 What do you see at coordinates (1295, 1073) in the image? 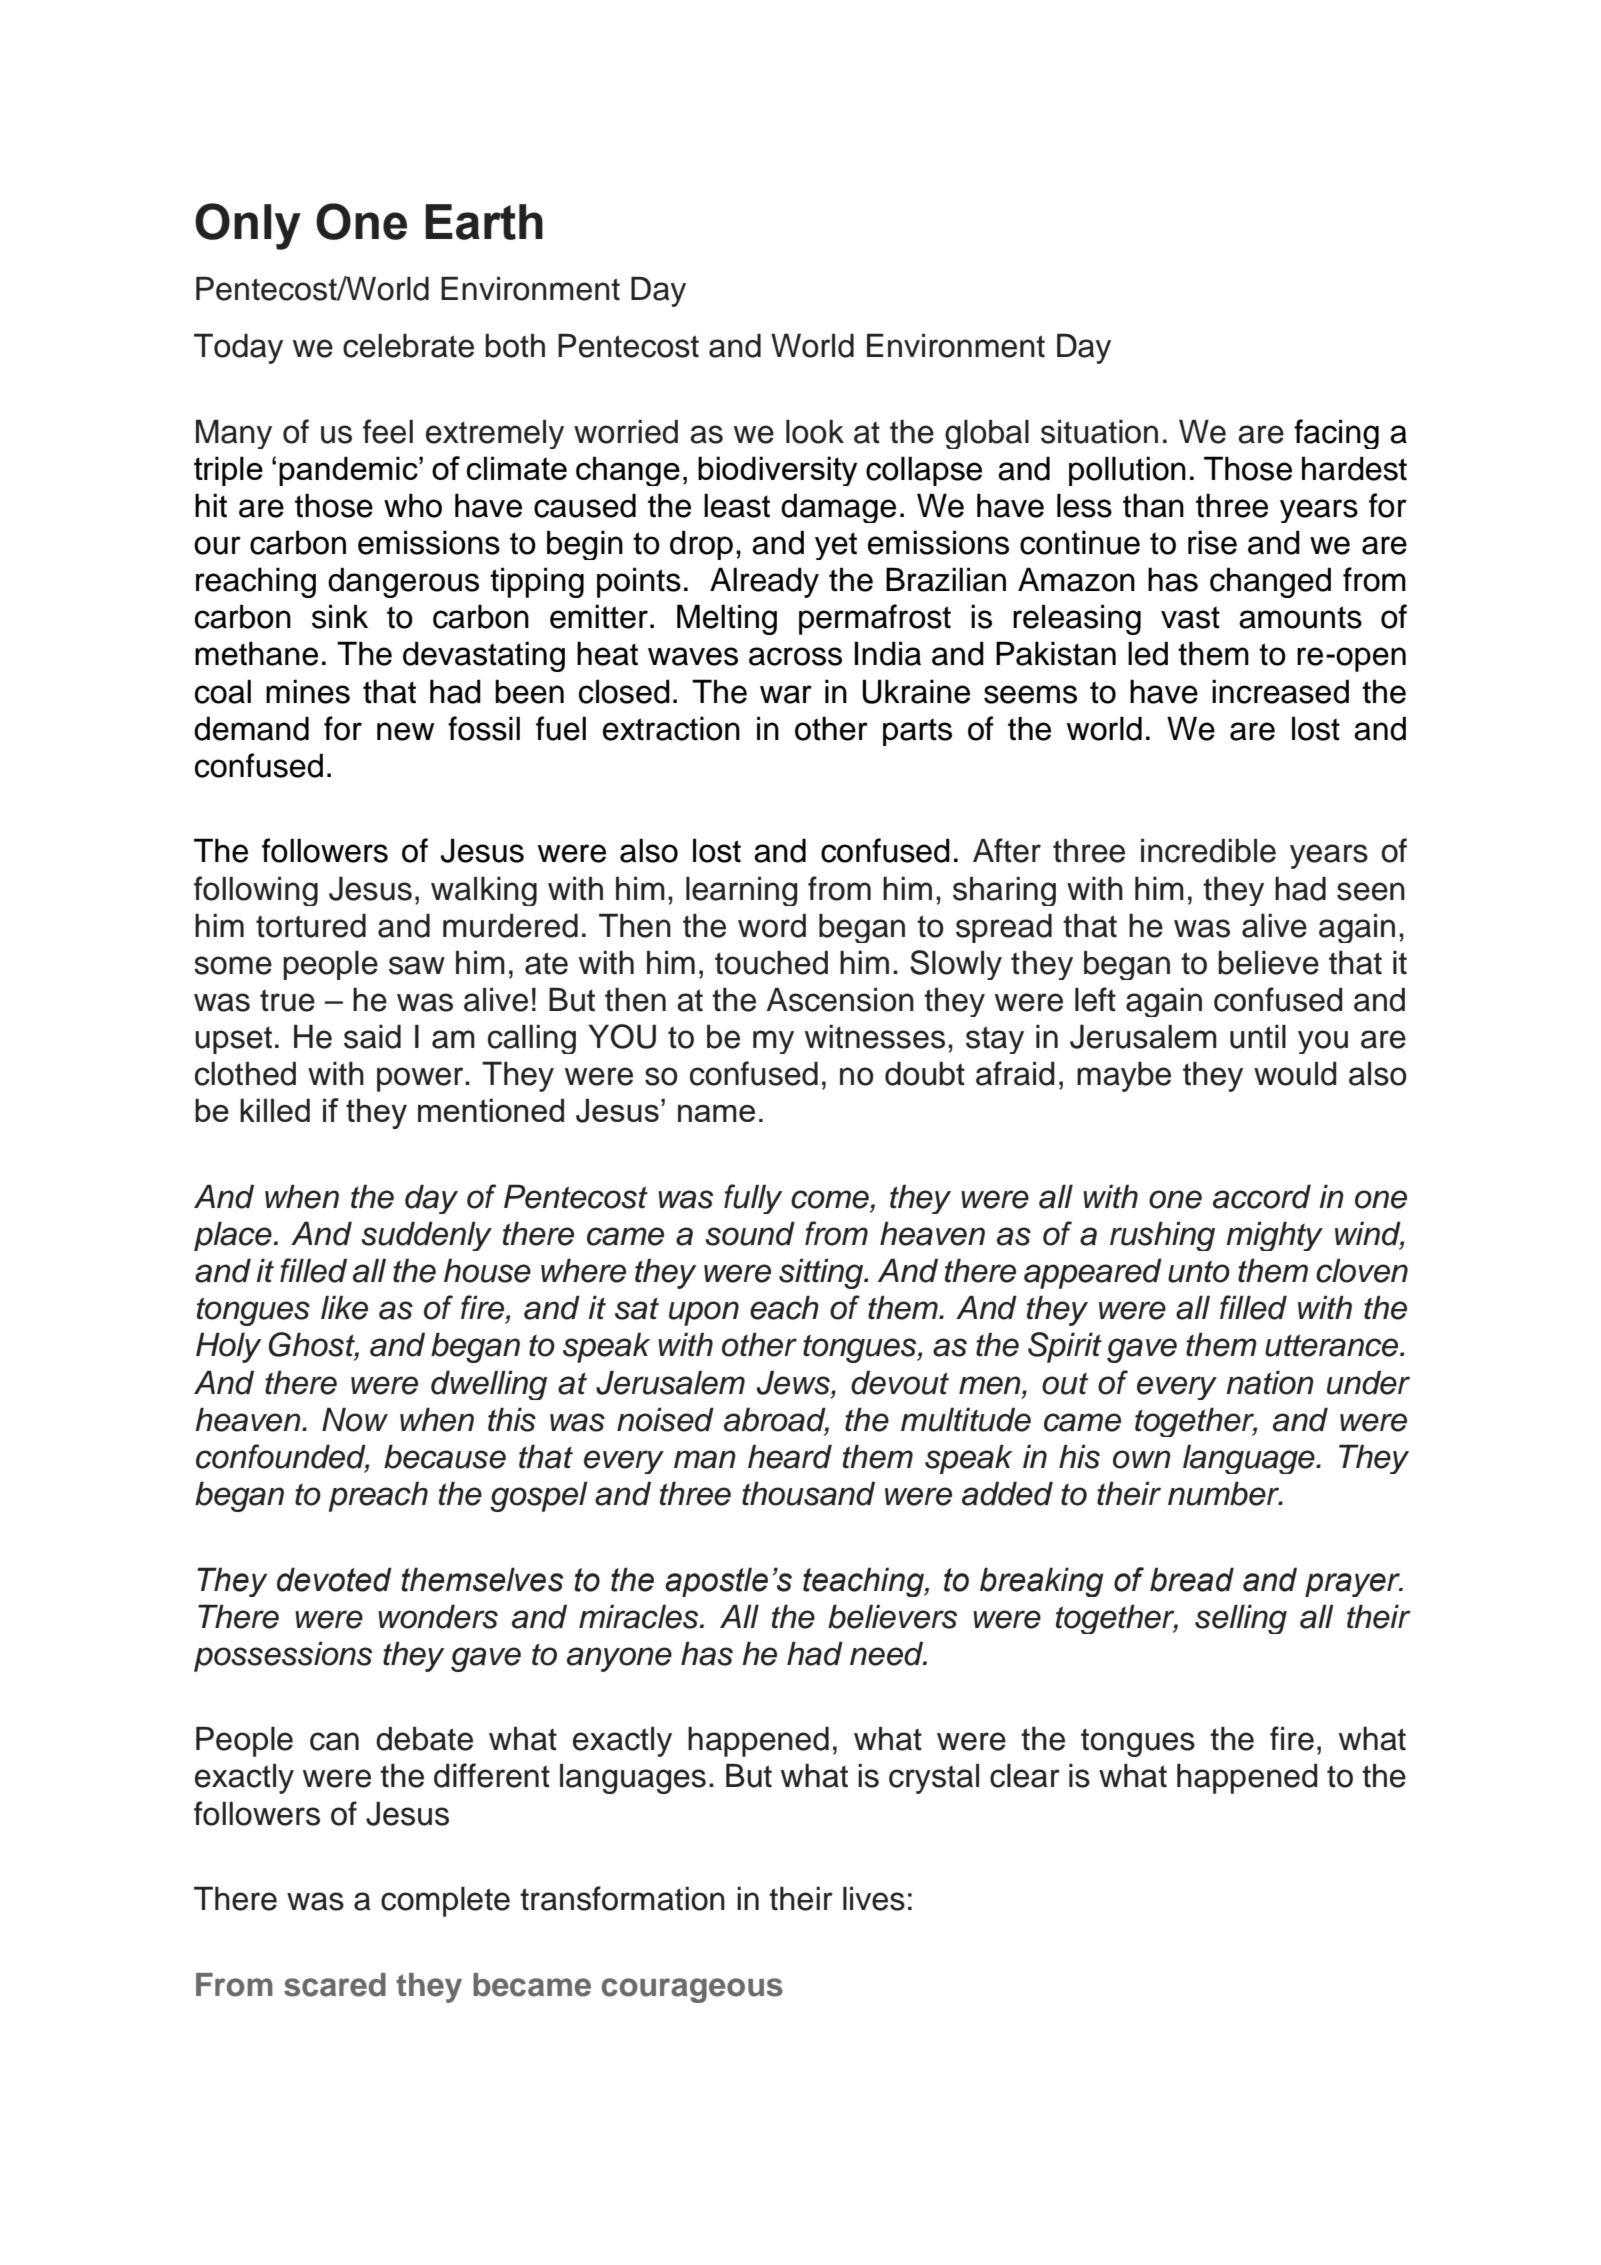
I see `would` at bounding box center [1295, 1073].
